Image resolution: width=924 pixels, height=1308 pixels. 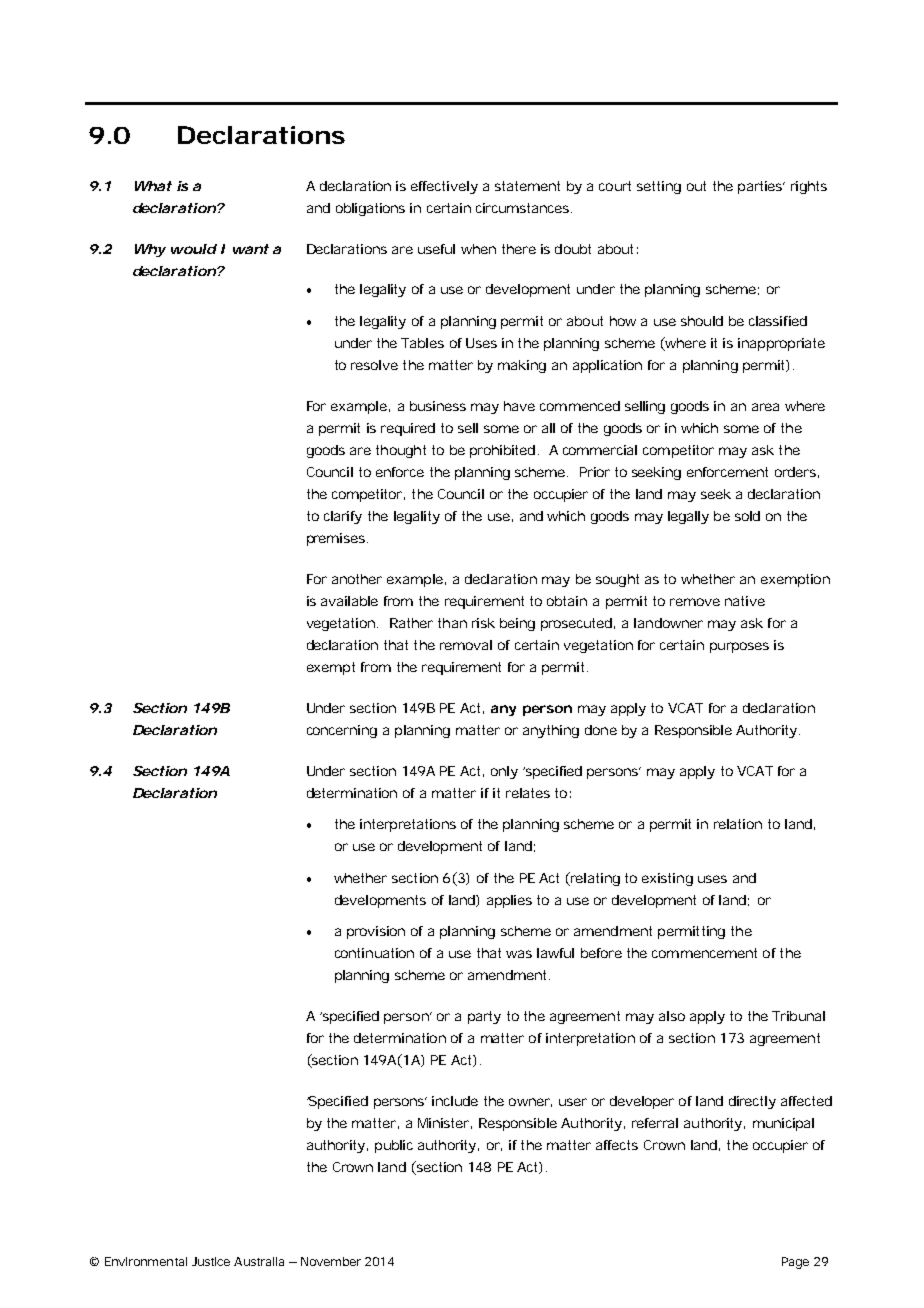 What do you see at coordinates (747, 516) in the screenshot?
I see `sold` at bounding box center [747, 516].
